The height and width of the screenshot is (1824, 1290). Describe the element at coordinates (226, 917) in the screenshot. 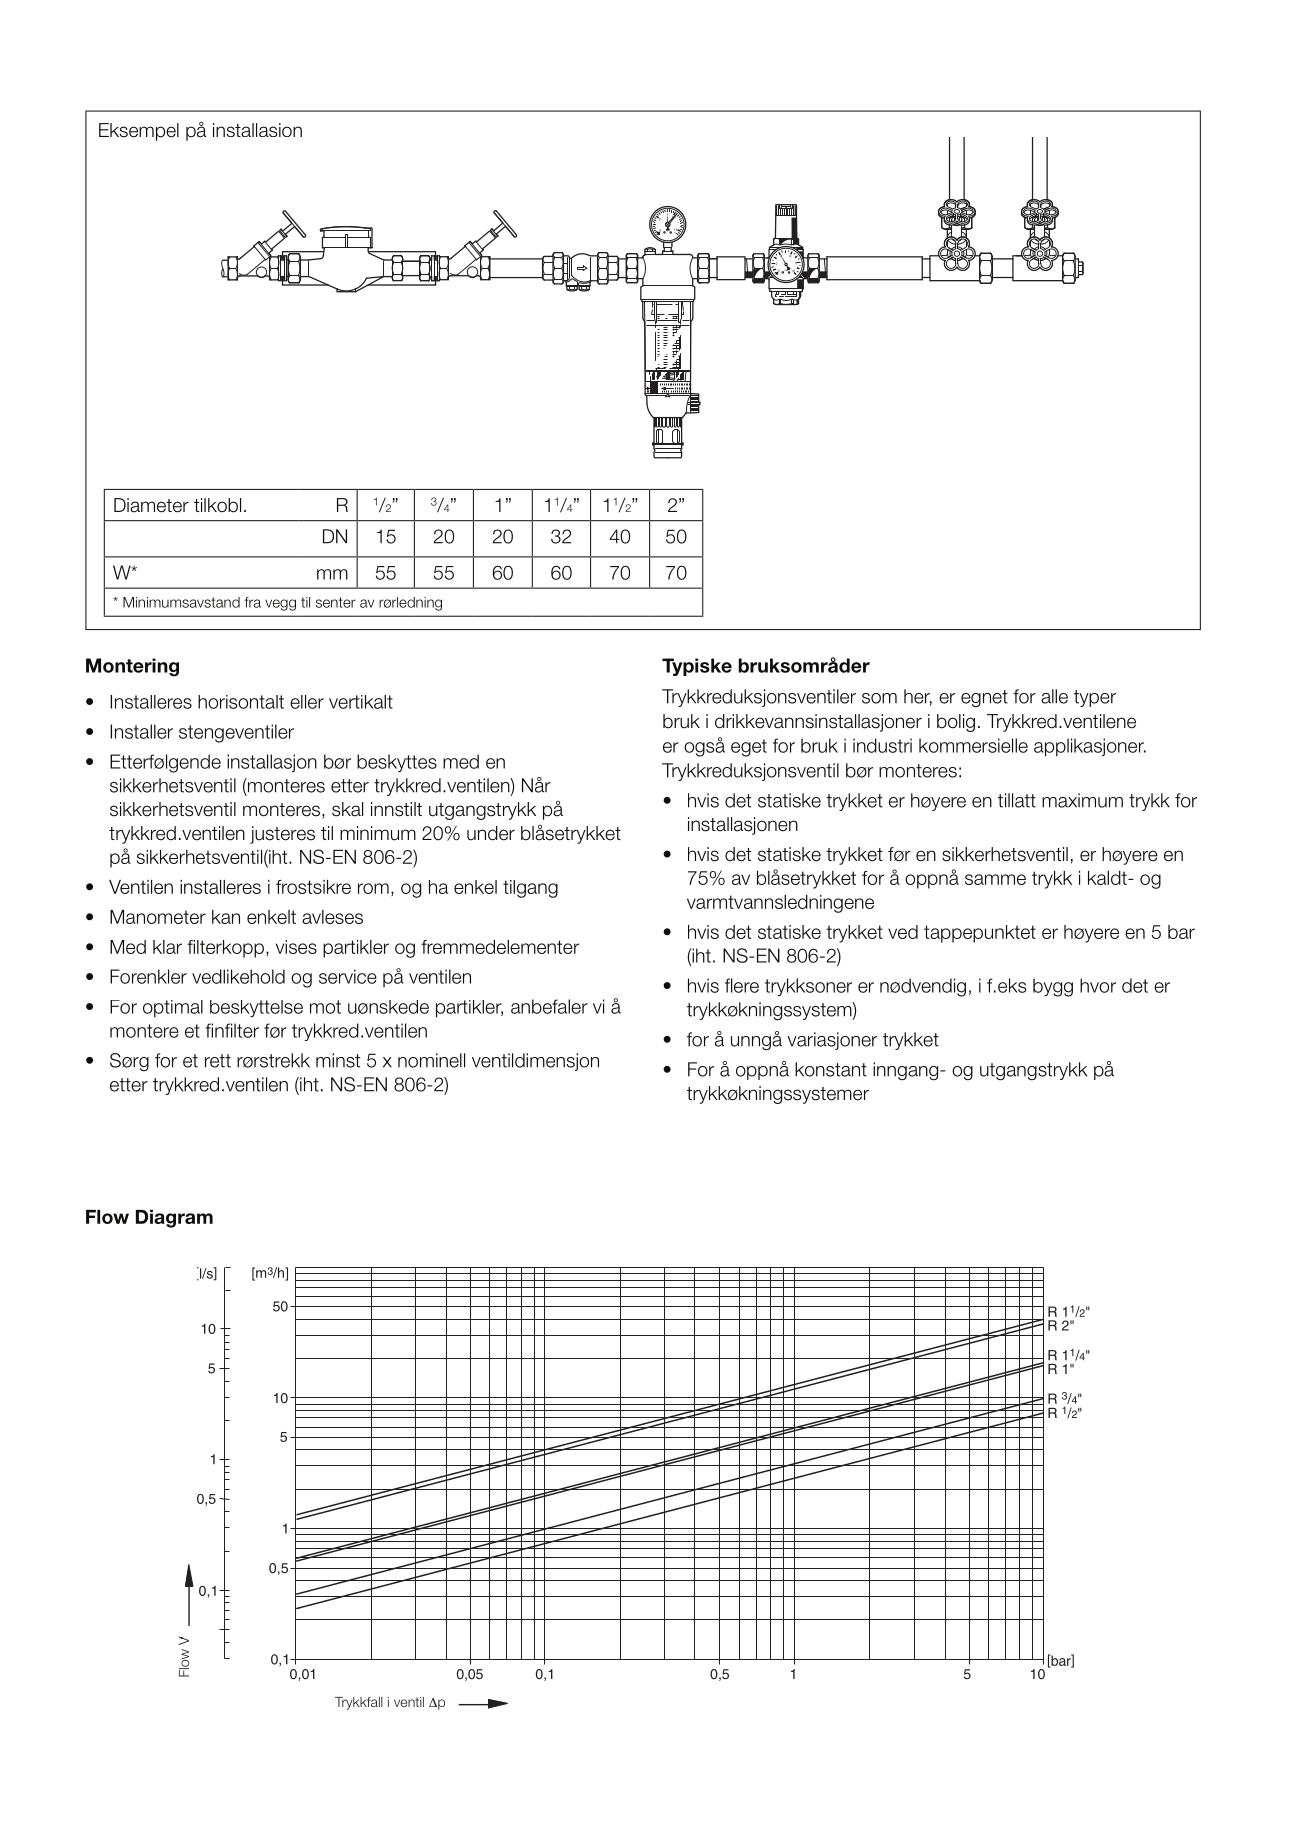

I see `kan` at that location.
